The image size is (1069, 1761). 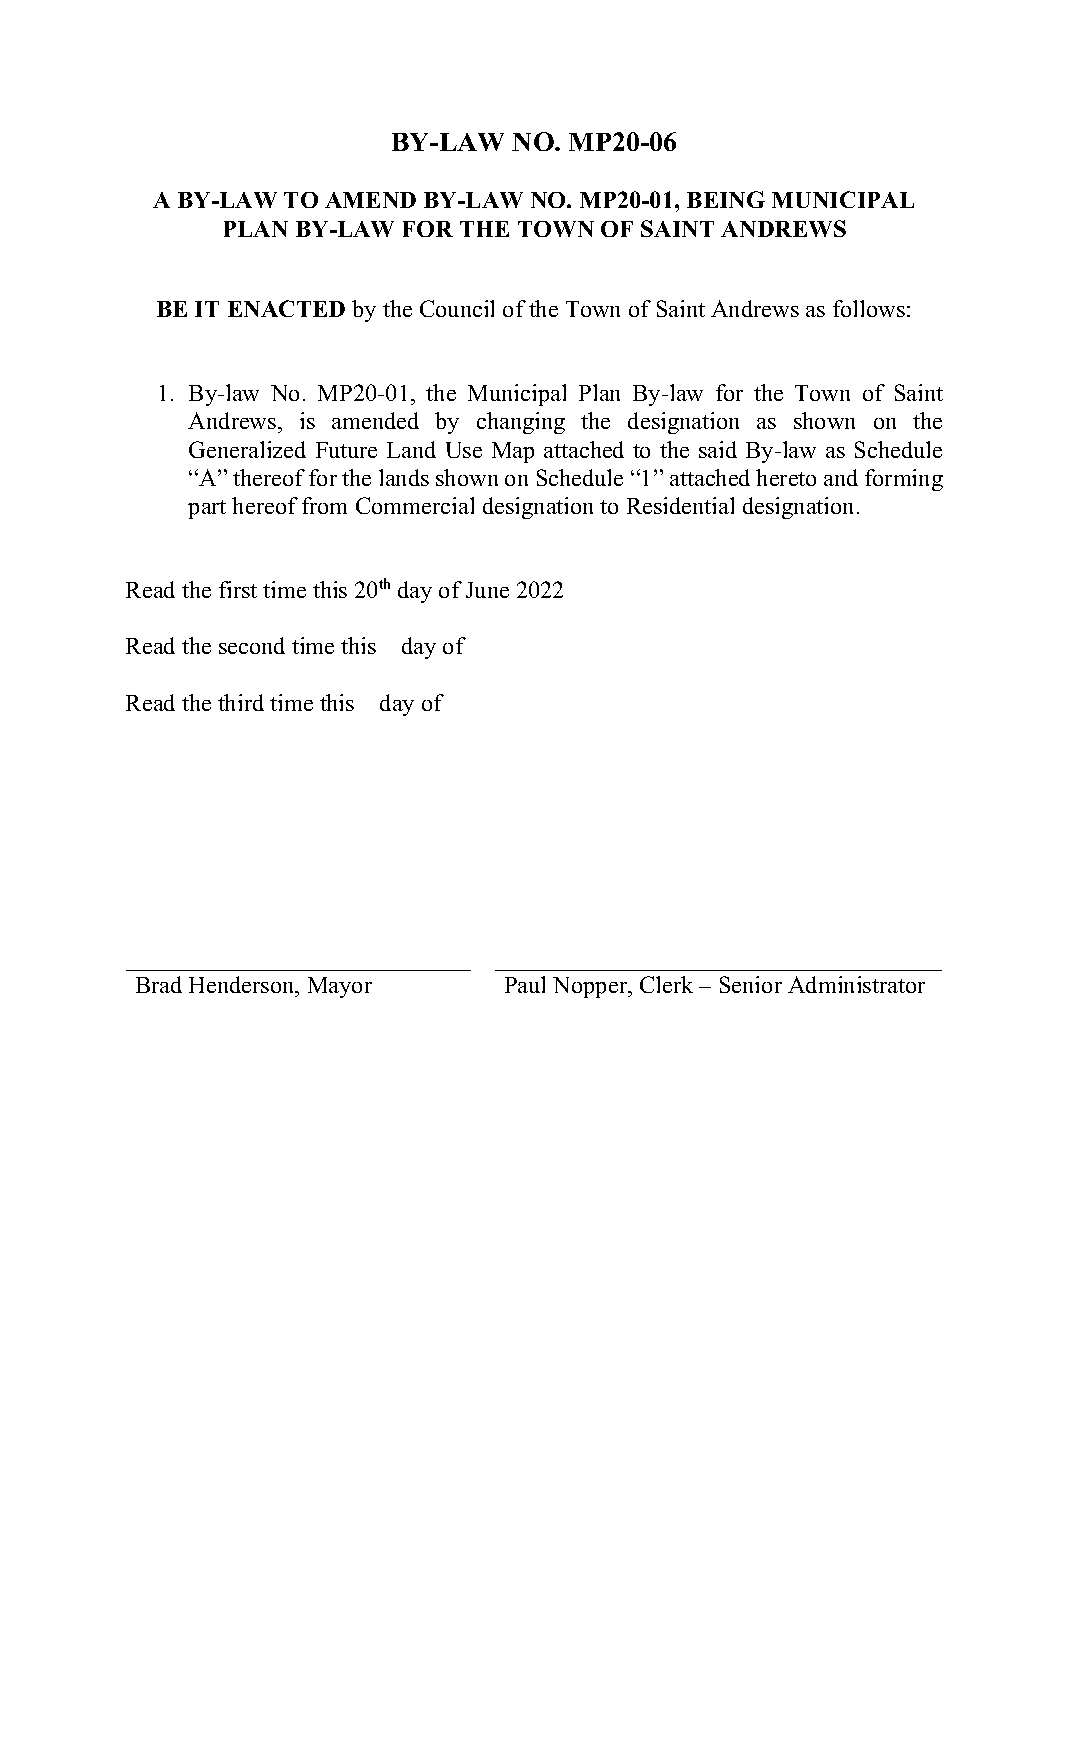 What do you see at coordinates (487, 590) in the screenshot?
I see `June` at bounding box center [487, 590].
